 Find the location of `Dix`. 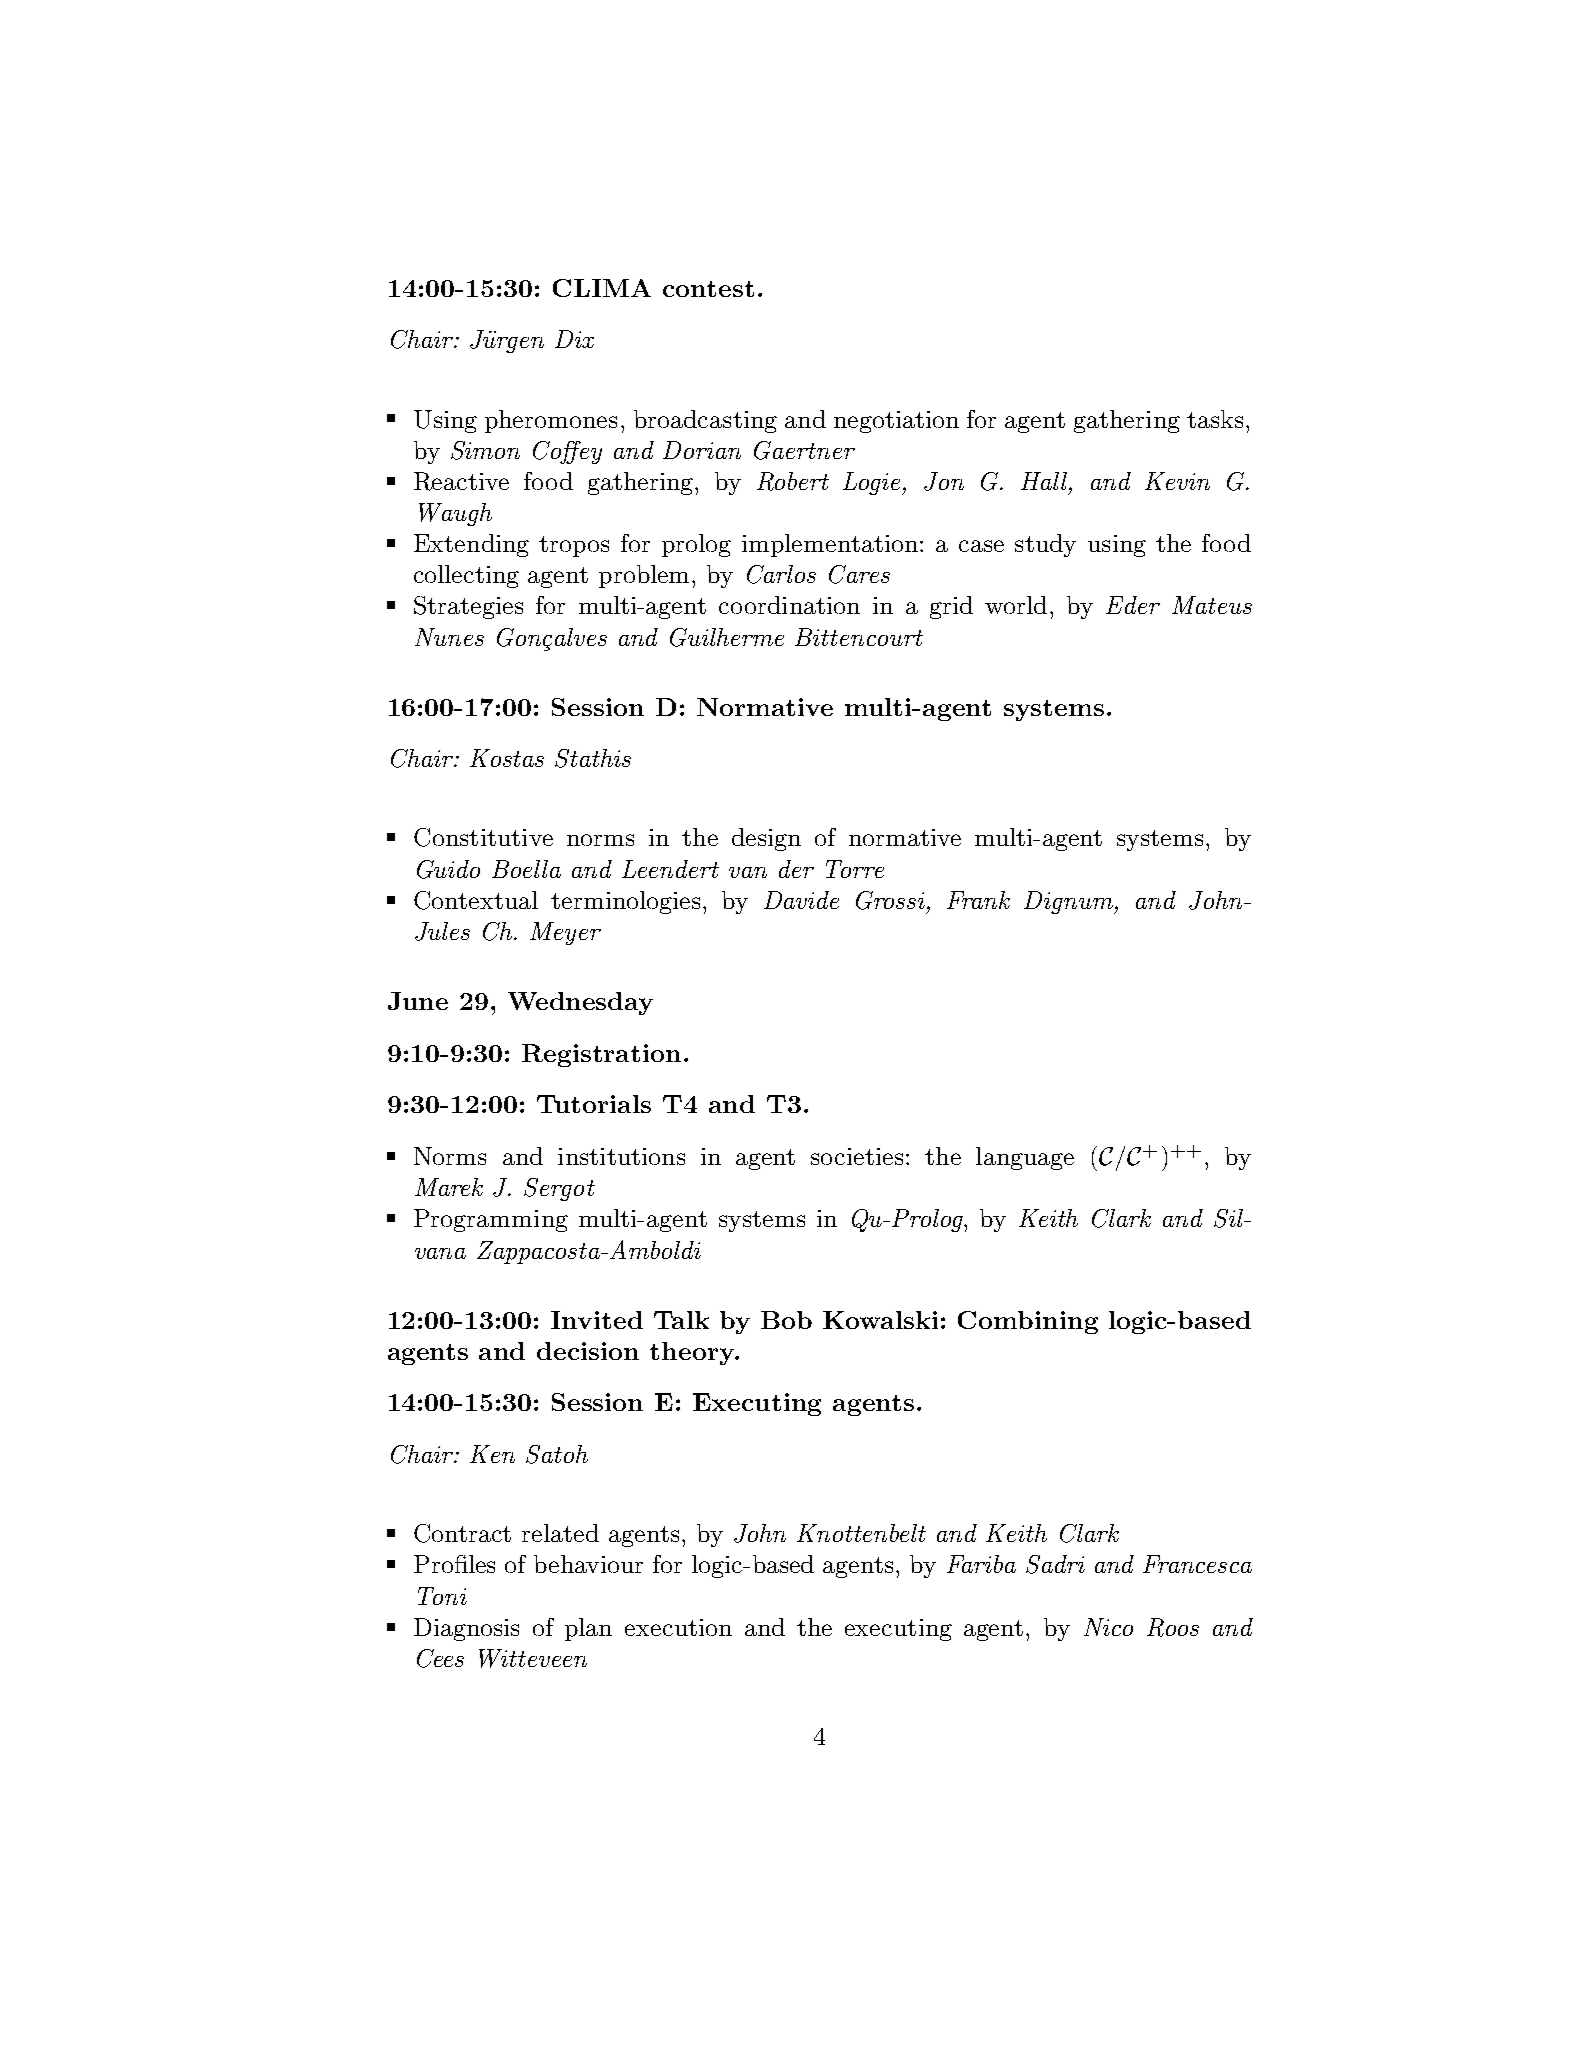

Dix is located at coordinates (574, 339).
